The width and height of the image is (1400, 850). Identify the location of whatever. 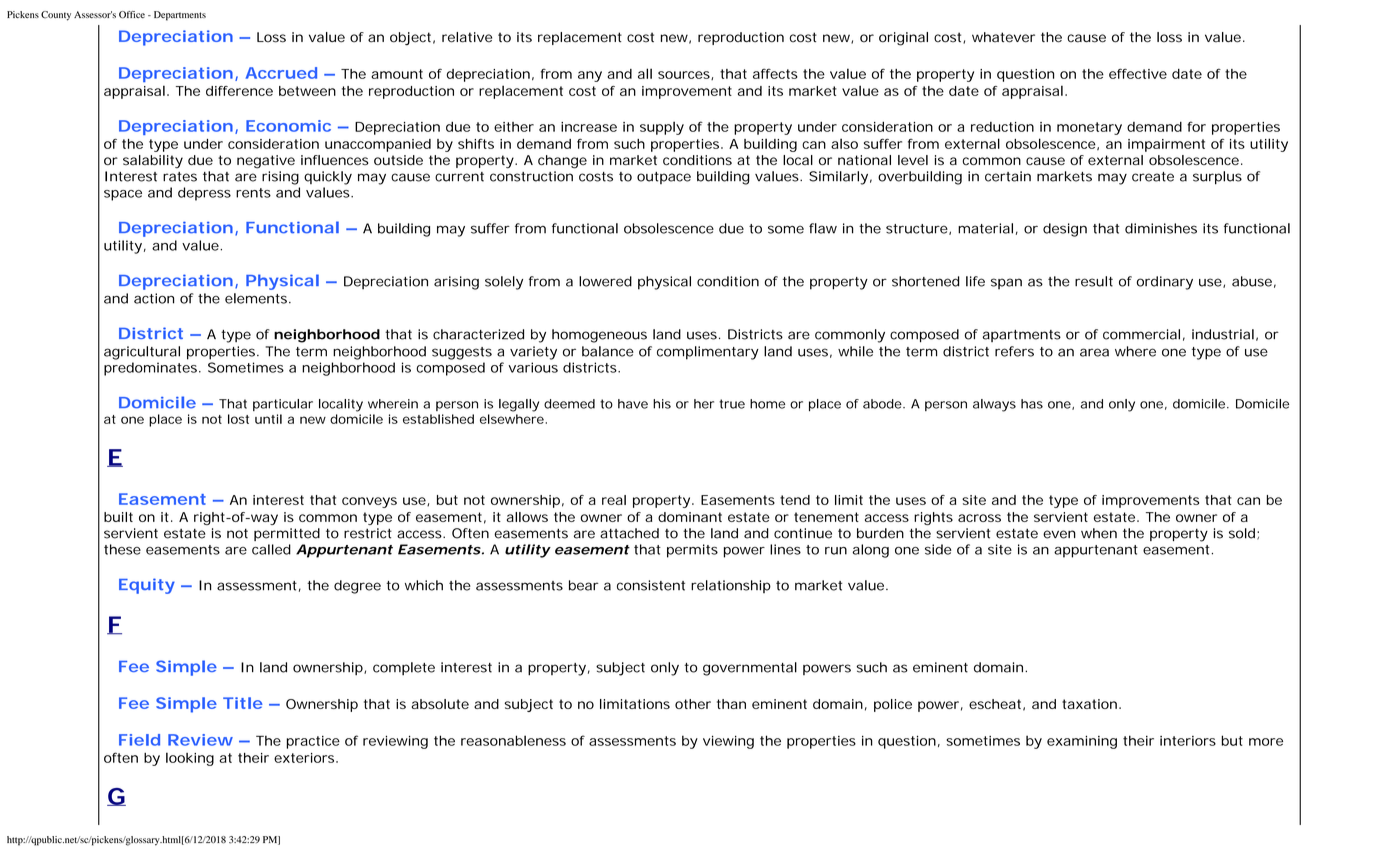
(1003, 37).
